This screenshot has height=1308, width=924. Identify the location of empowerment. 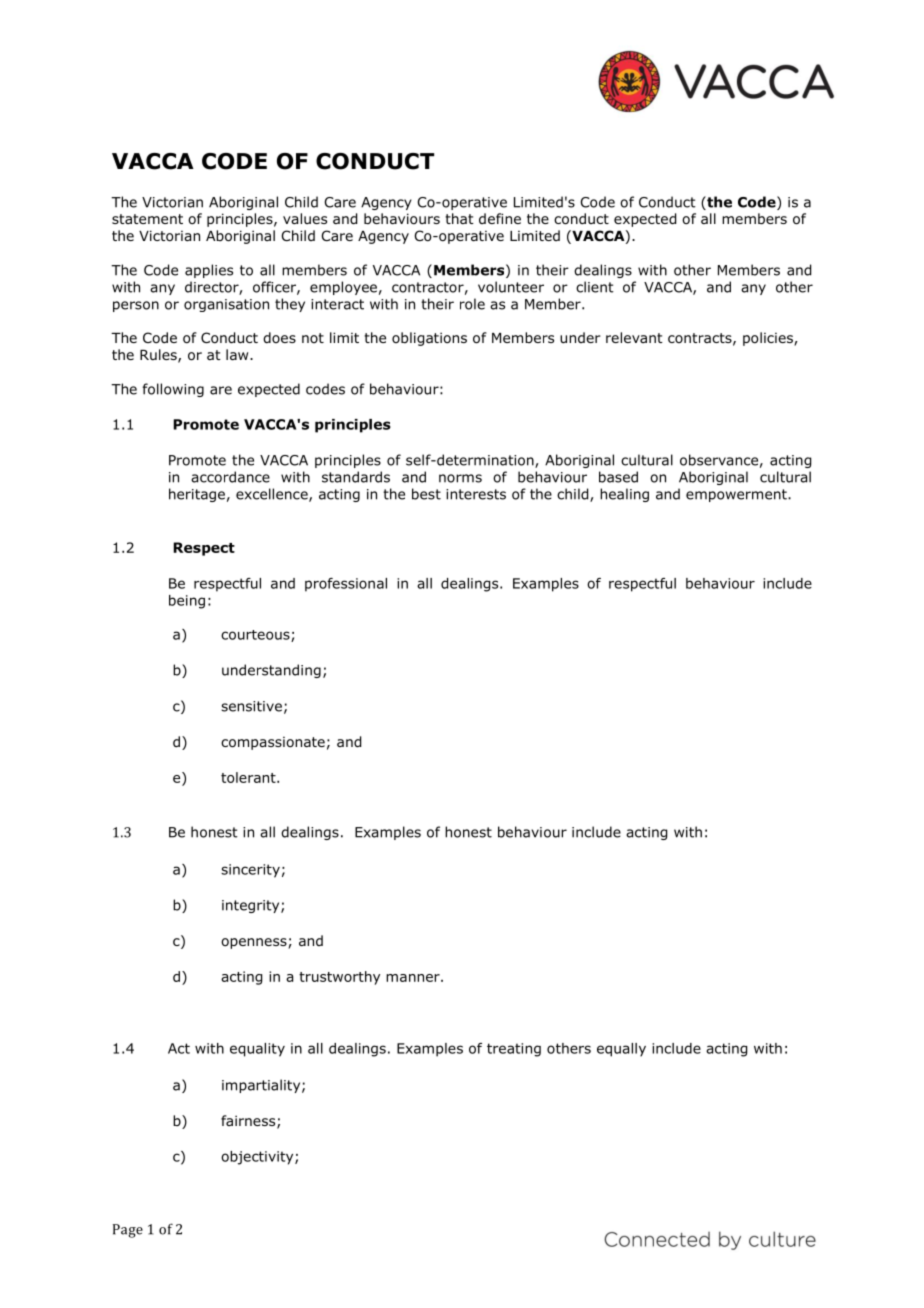
(737, 495).
